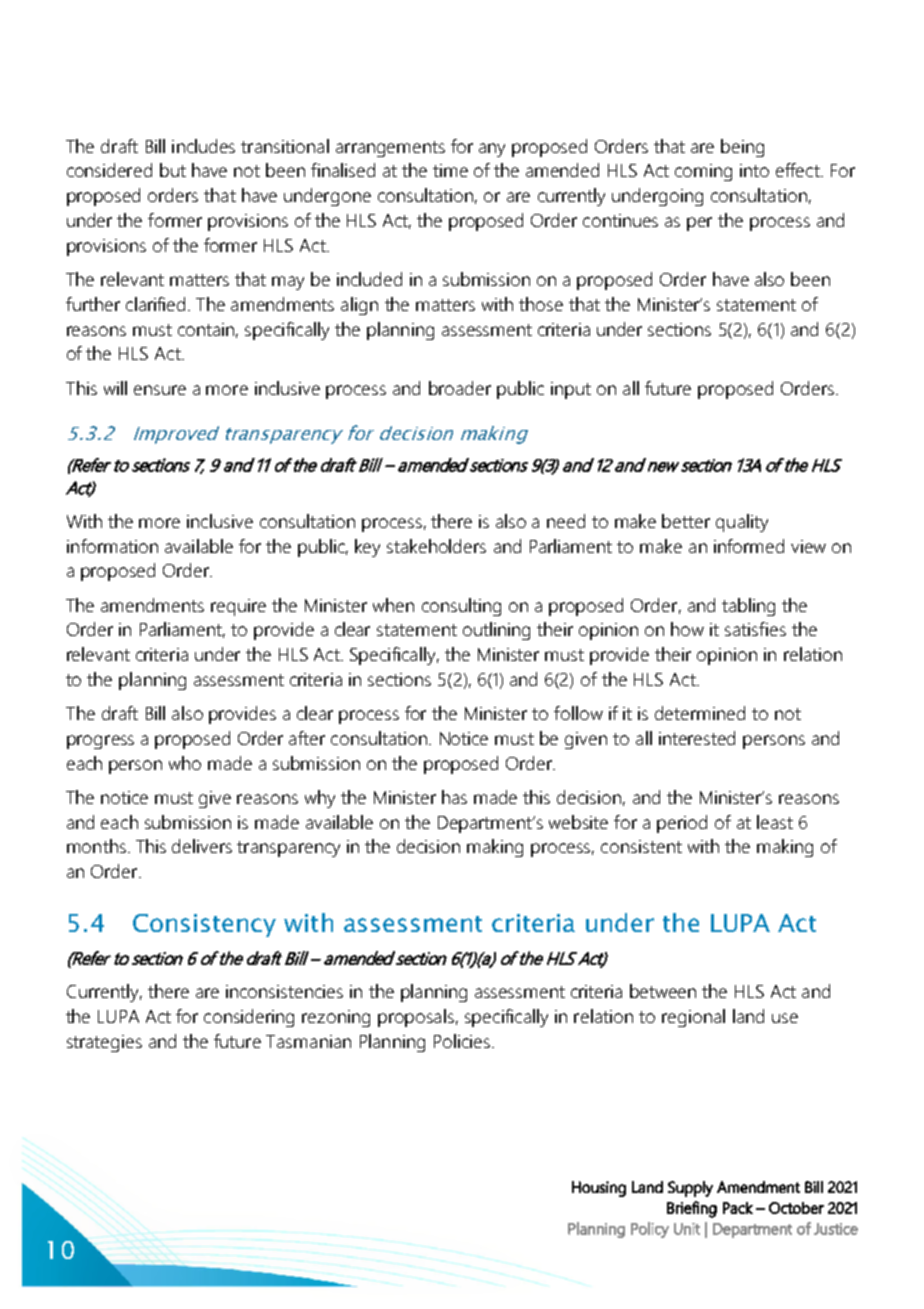 The height and width of the page is (1309, 924). I want to click on stakeholders, so click(436, 546).
